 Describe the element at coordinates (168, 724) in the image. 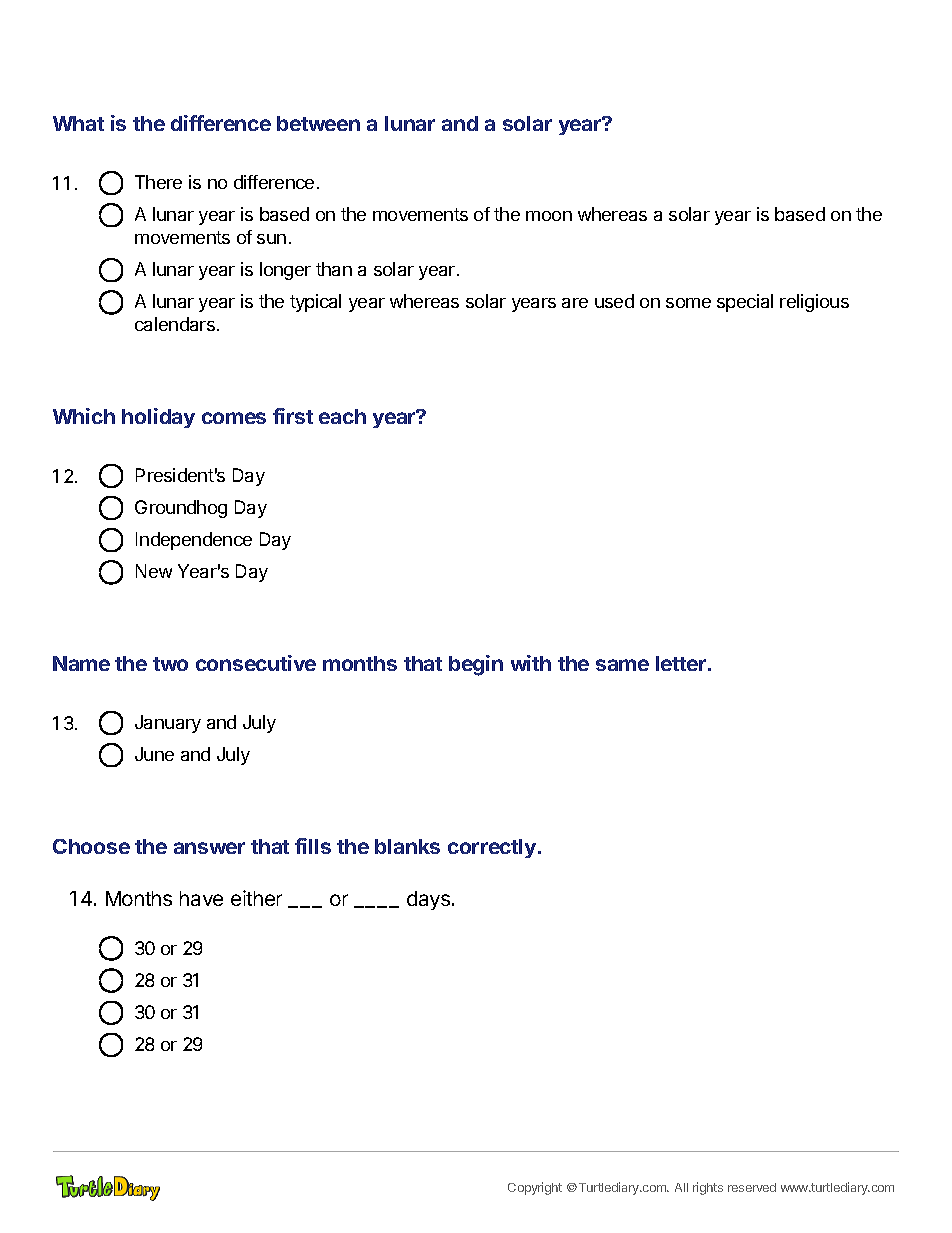

I see `January` at that location.
